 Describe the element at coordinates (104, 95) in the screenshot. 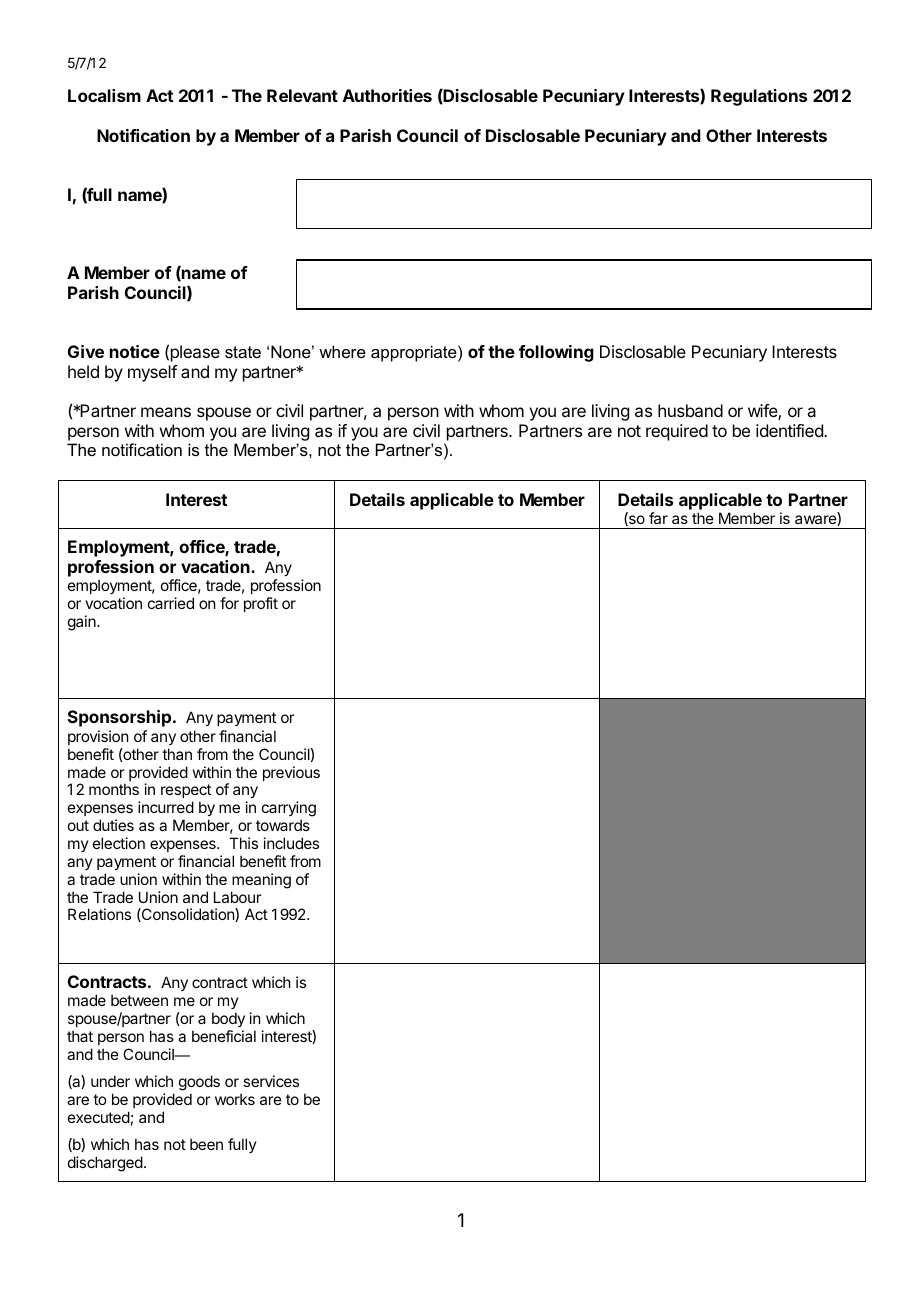

I see `Localism` at that location.
